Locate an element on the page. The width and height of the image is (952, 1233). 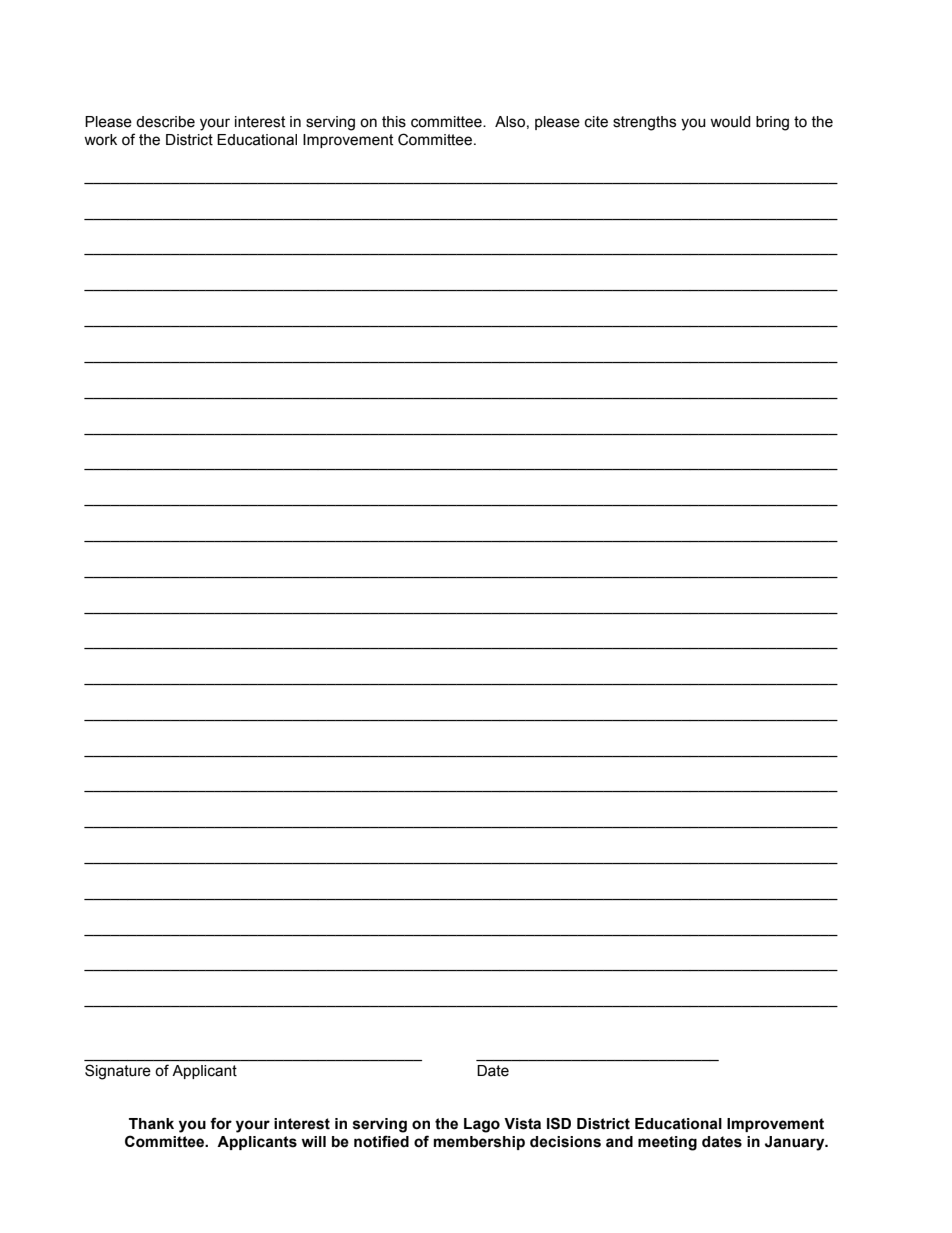
membership is located at coordinates (479, 1143).
